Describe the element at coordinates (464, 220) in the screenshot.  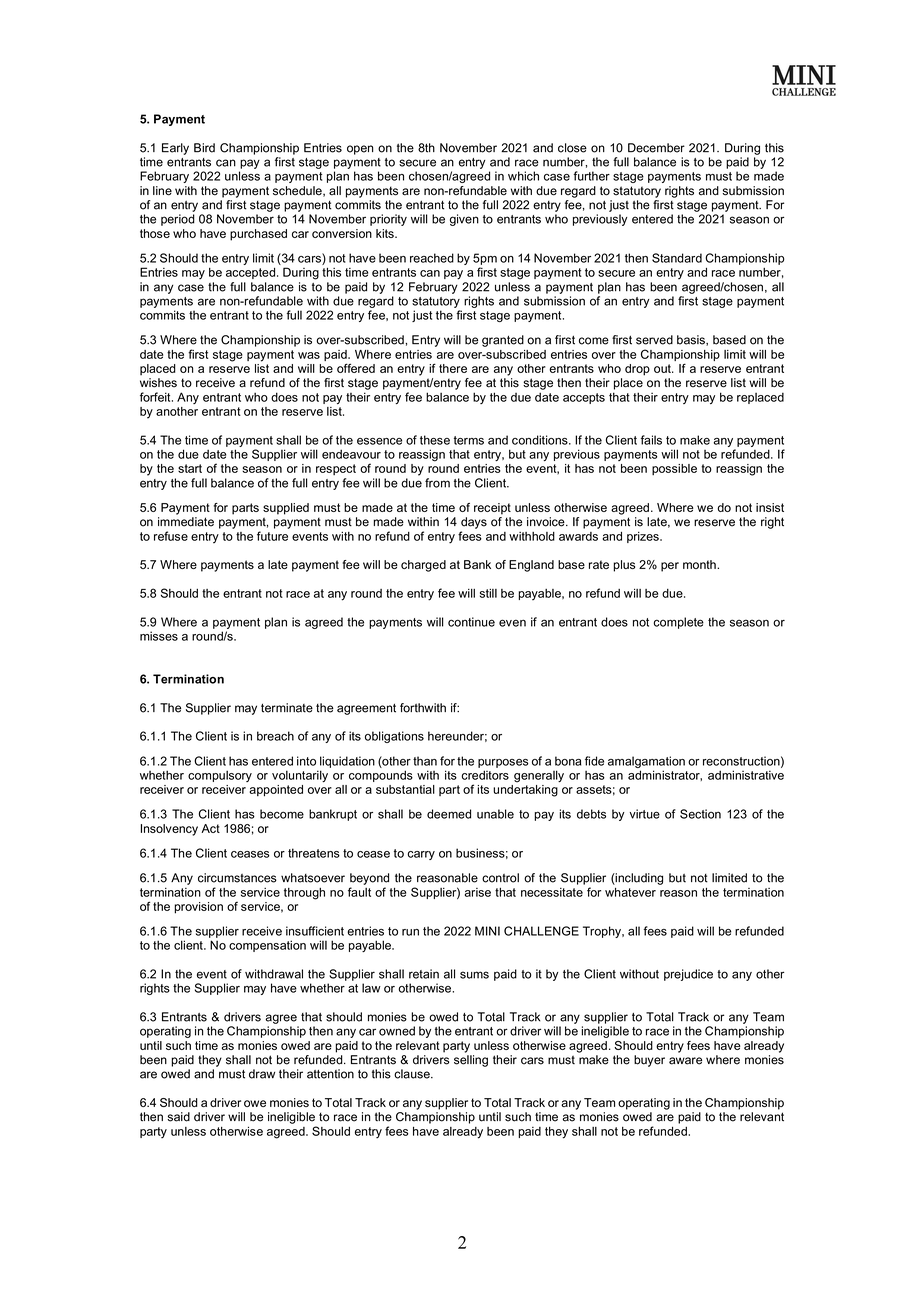
I see `given` at that location.
